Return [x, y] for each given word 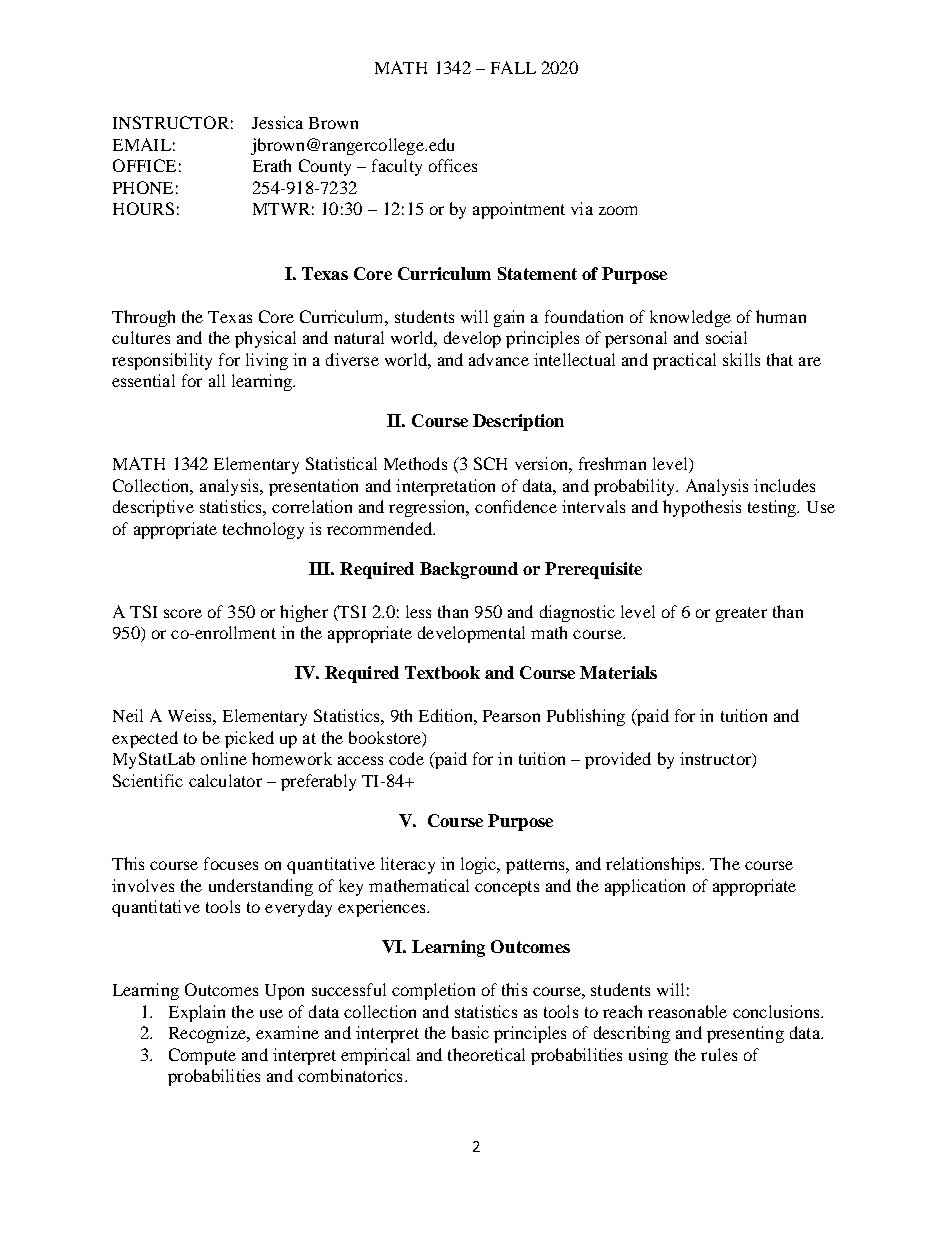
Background [469, 570]
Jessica [277, 122]
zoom [618, 210]
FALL [513, 67]
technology [263, 530]
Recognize [209, 1034]
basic [470, 1032]
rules [719, 1054]
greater [741, 614]
